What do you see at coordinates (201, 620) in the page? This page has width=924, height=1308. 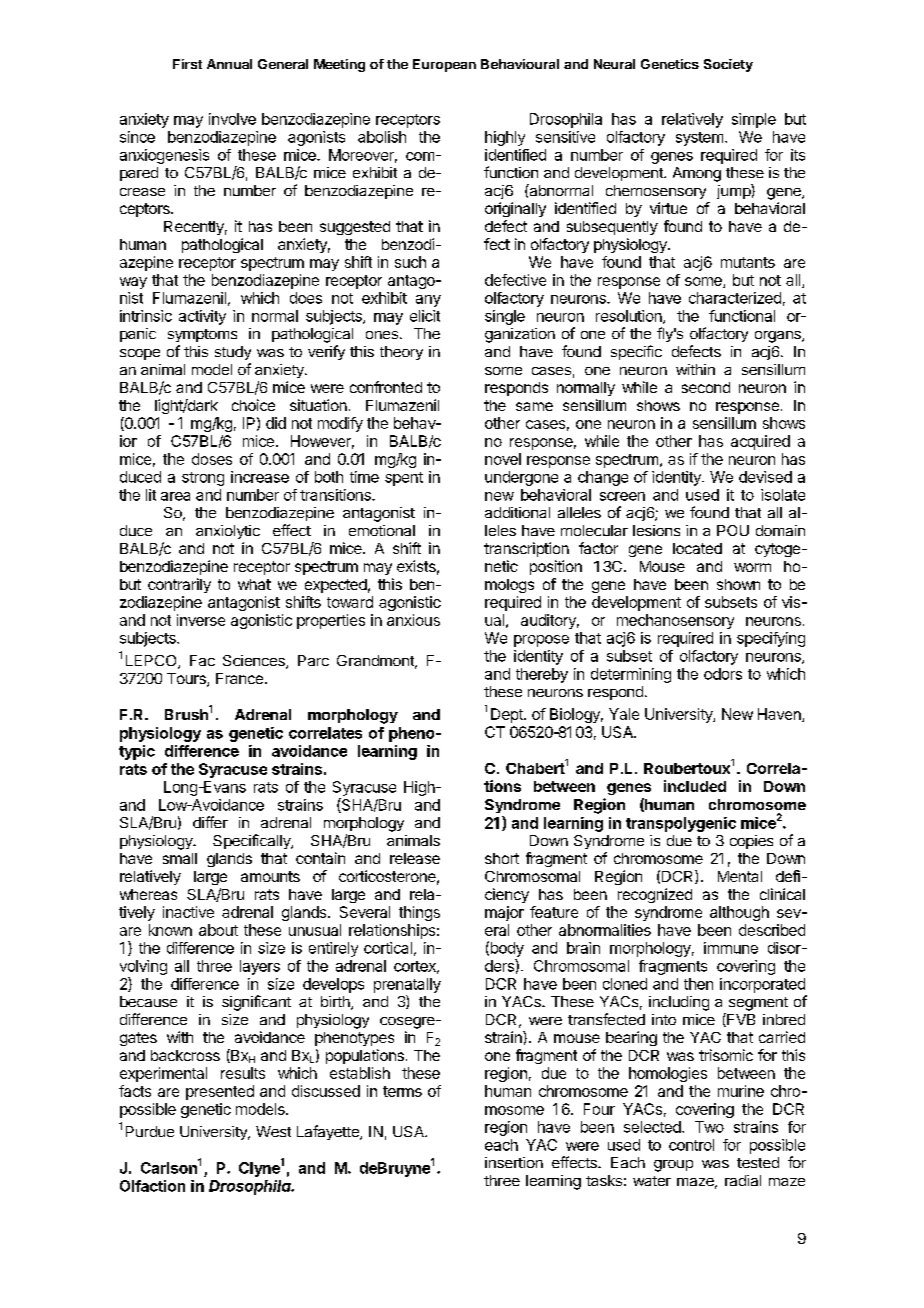 I see `inverse` at bounding box center [201, 620].
